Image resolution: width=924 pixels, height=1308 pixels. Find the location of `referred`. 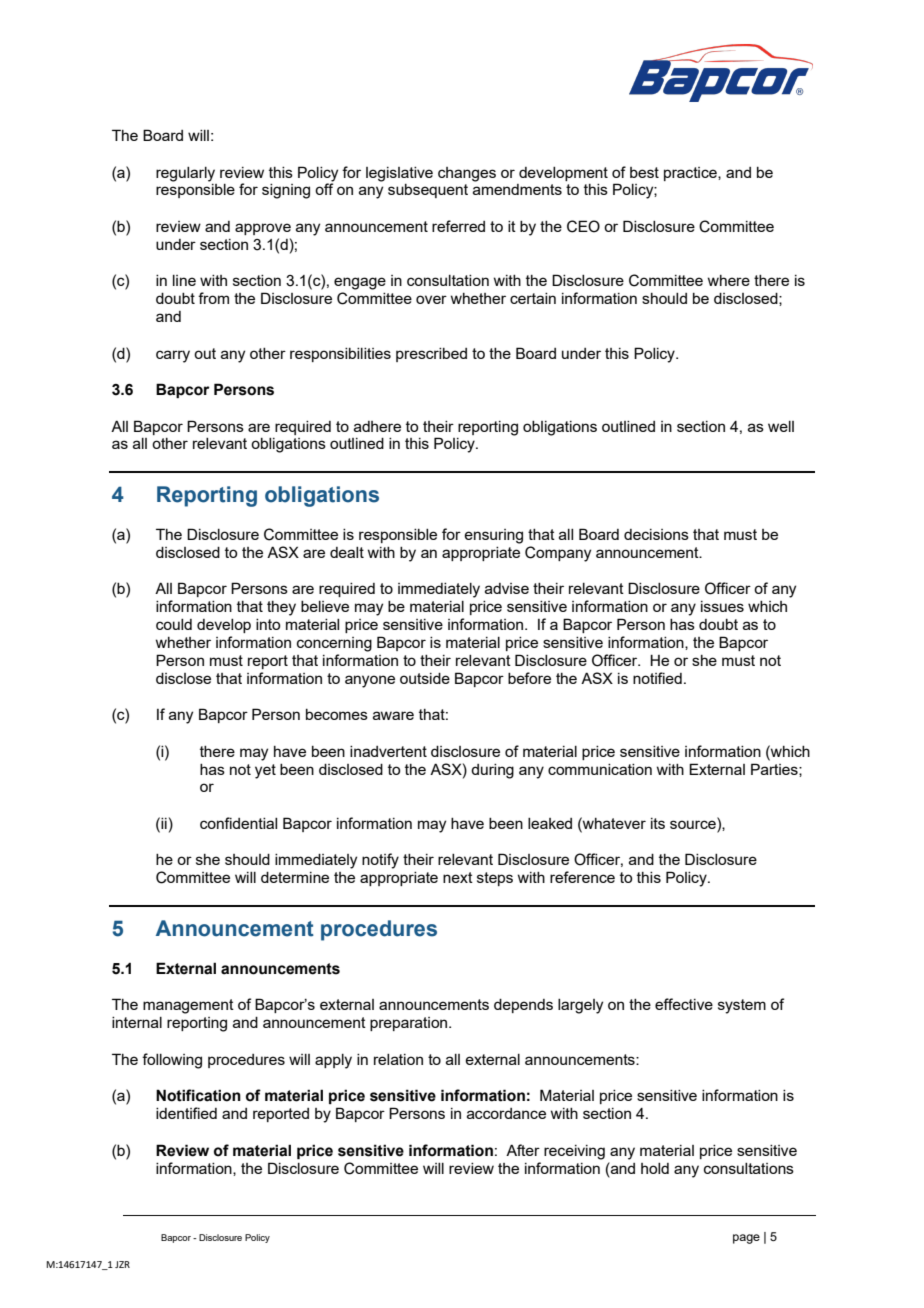

referred is located at coordinates (458, 226).
